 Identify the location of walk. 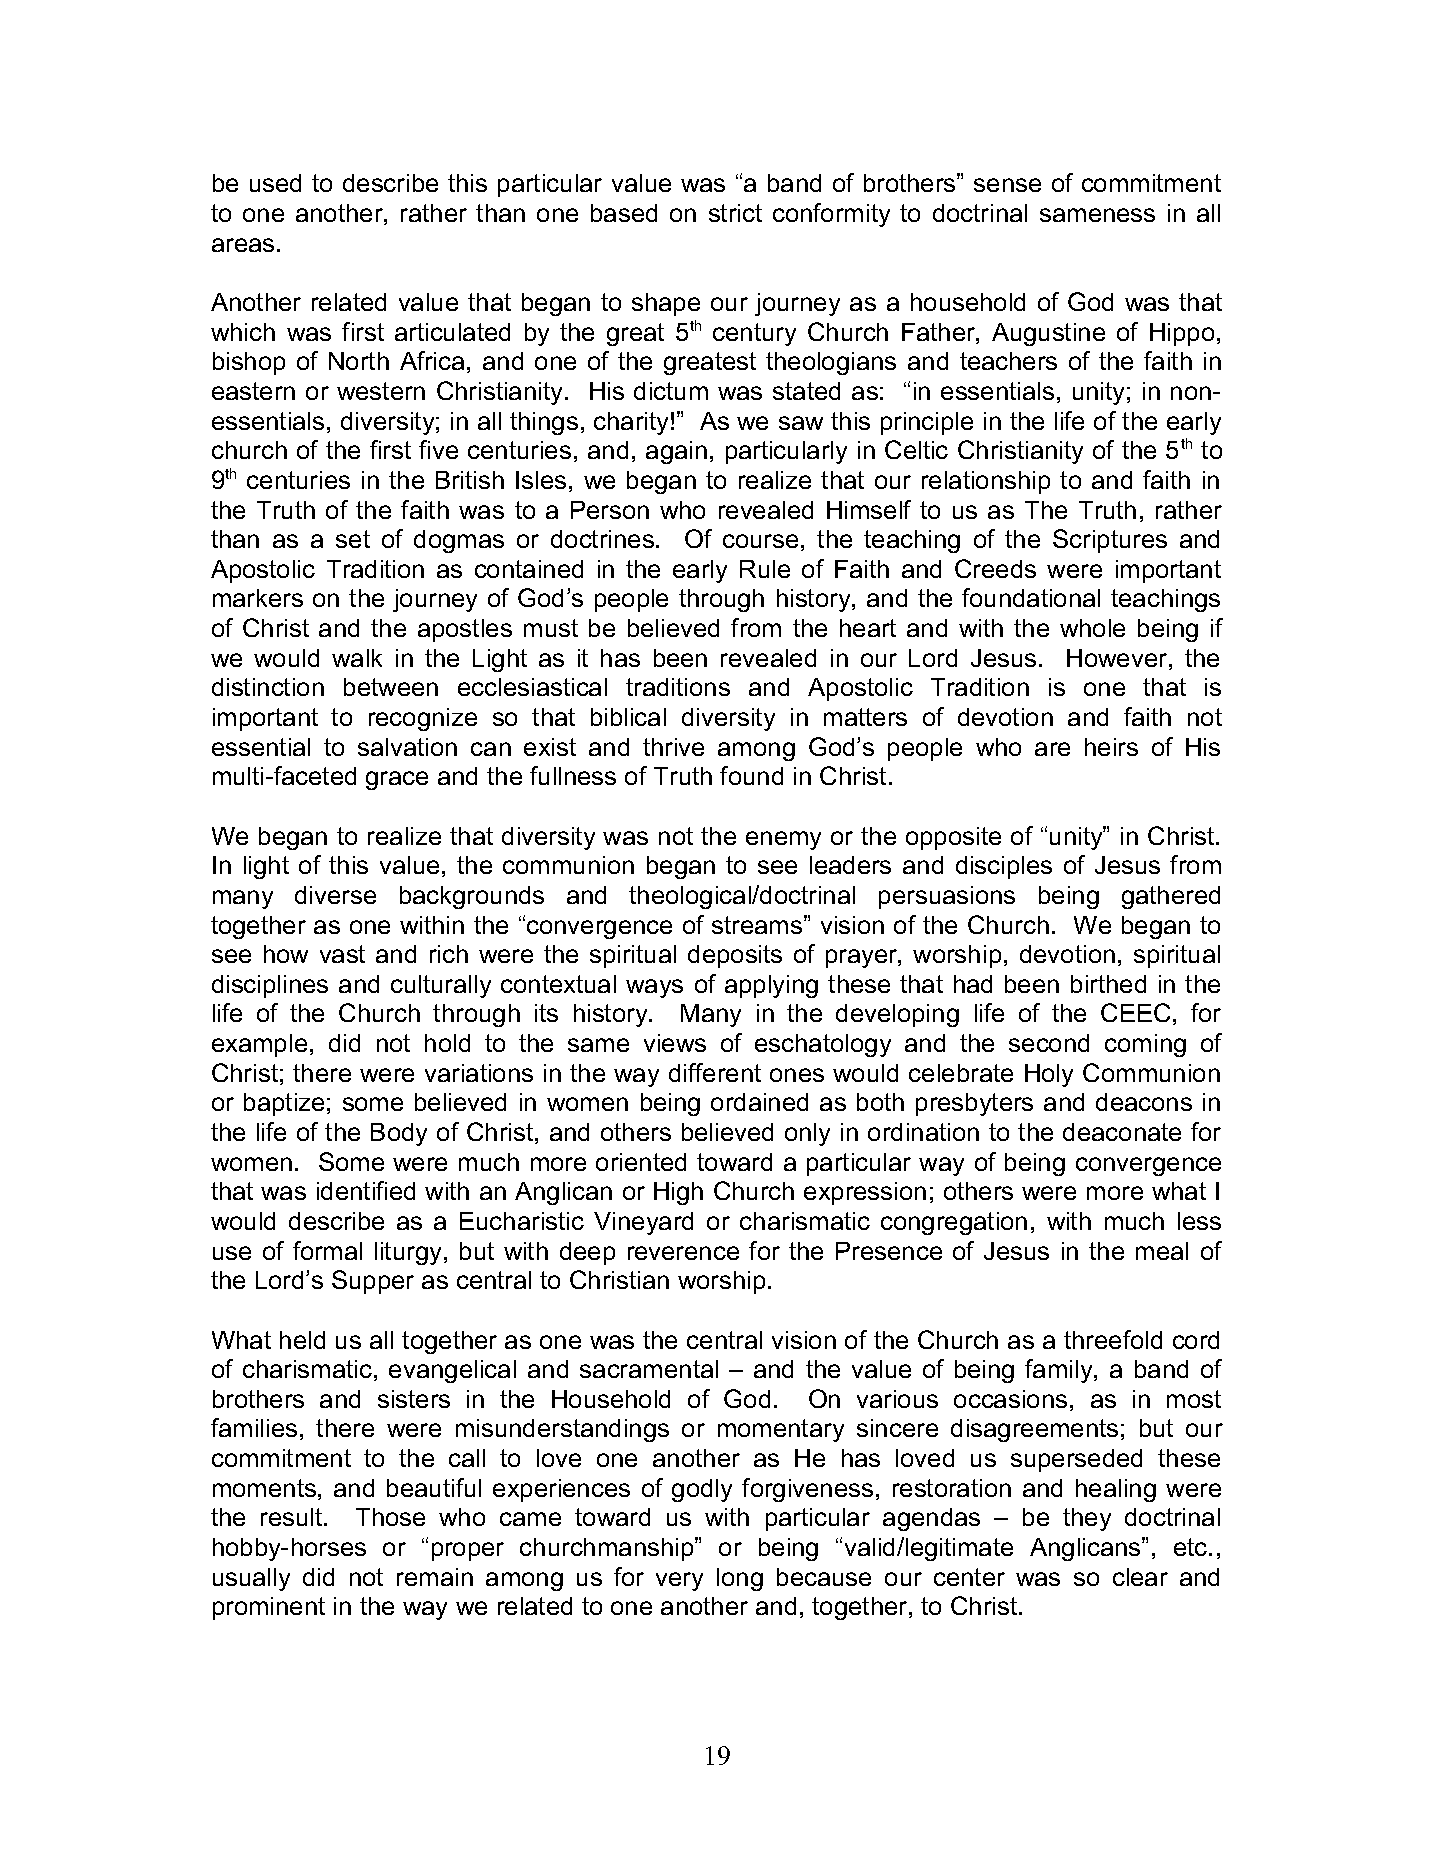
(357, 658).
